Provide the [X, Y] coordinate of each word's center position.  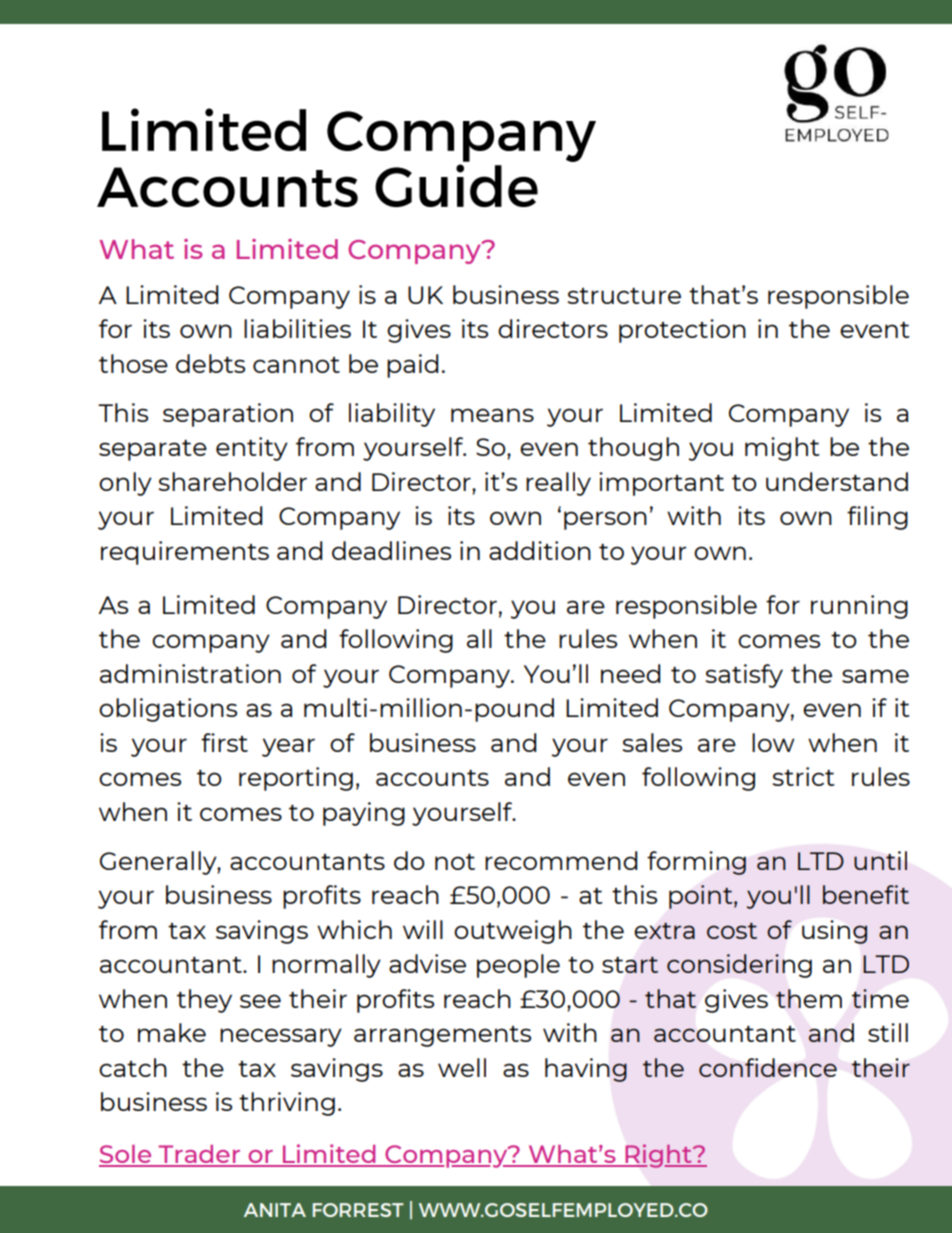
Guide [456, 185]
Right [658, 1156]
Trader [200, 1155]
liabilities [297, 328]
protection [682, 331]
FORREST [358, 1210]
